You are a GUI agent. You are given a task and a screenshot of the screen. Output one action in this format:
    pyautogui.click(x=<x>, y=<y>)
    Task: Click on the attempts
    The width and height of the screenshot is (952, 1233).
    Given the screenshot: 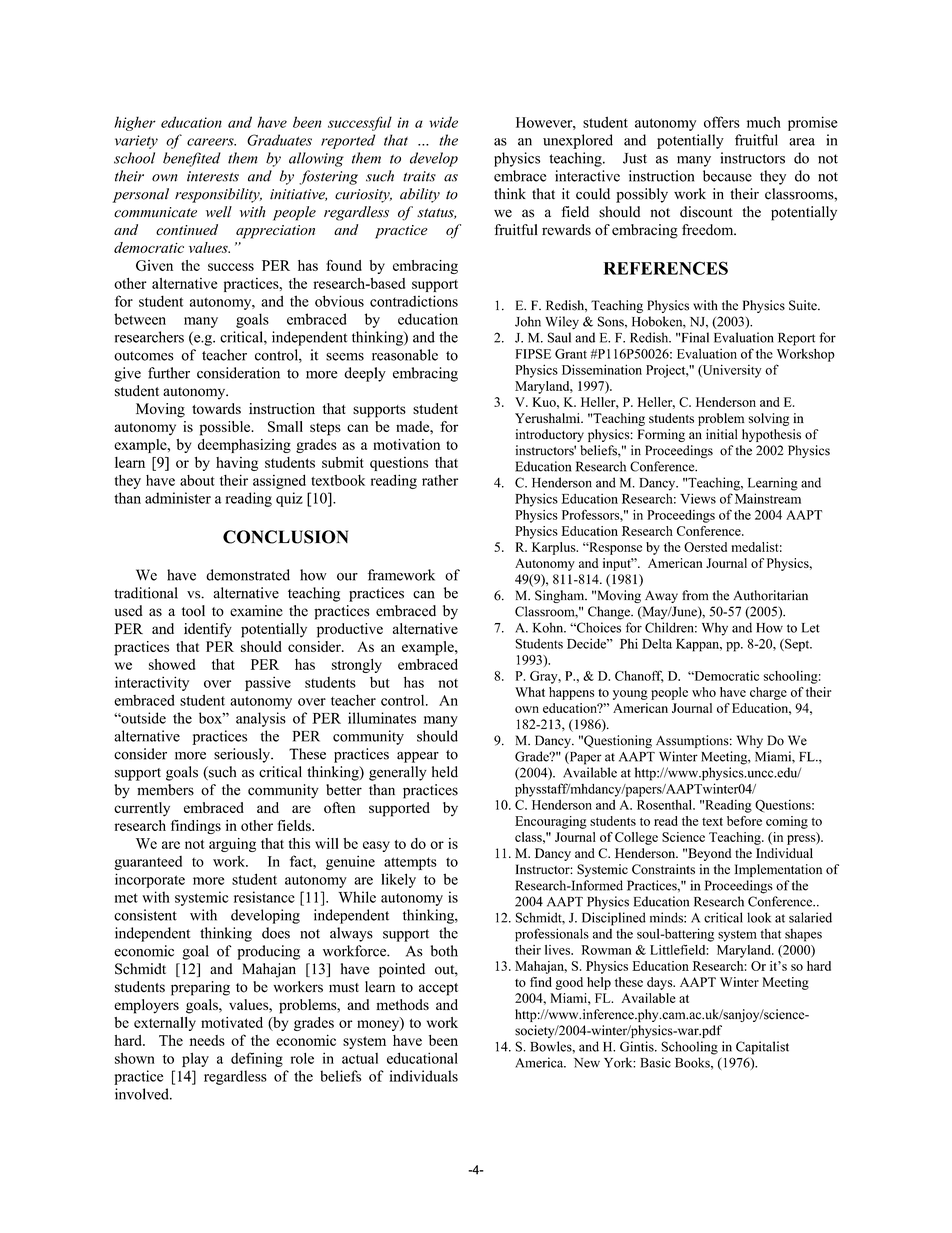 What is the action you would take?
    pyautogui.click(x=410, y=863)
